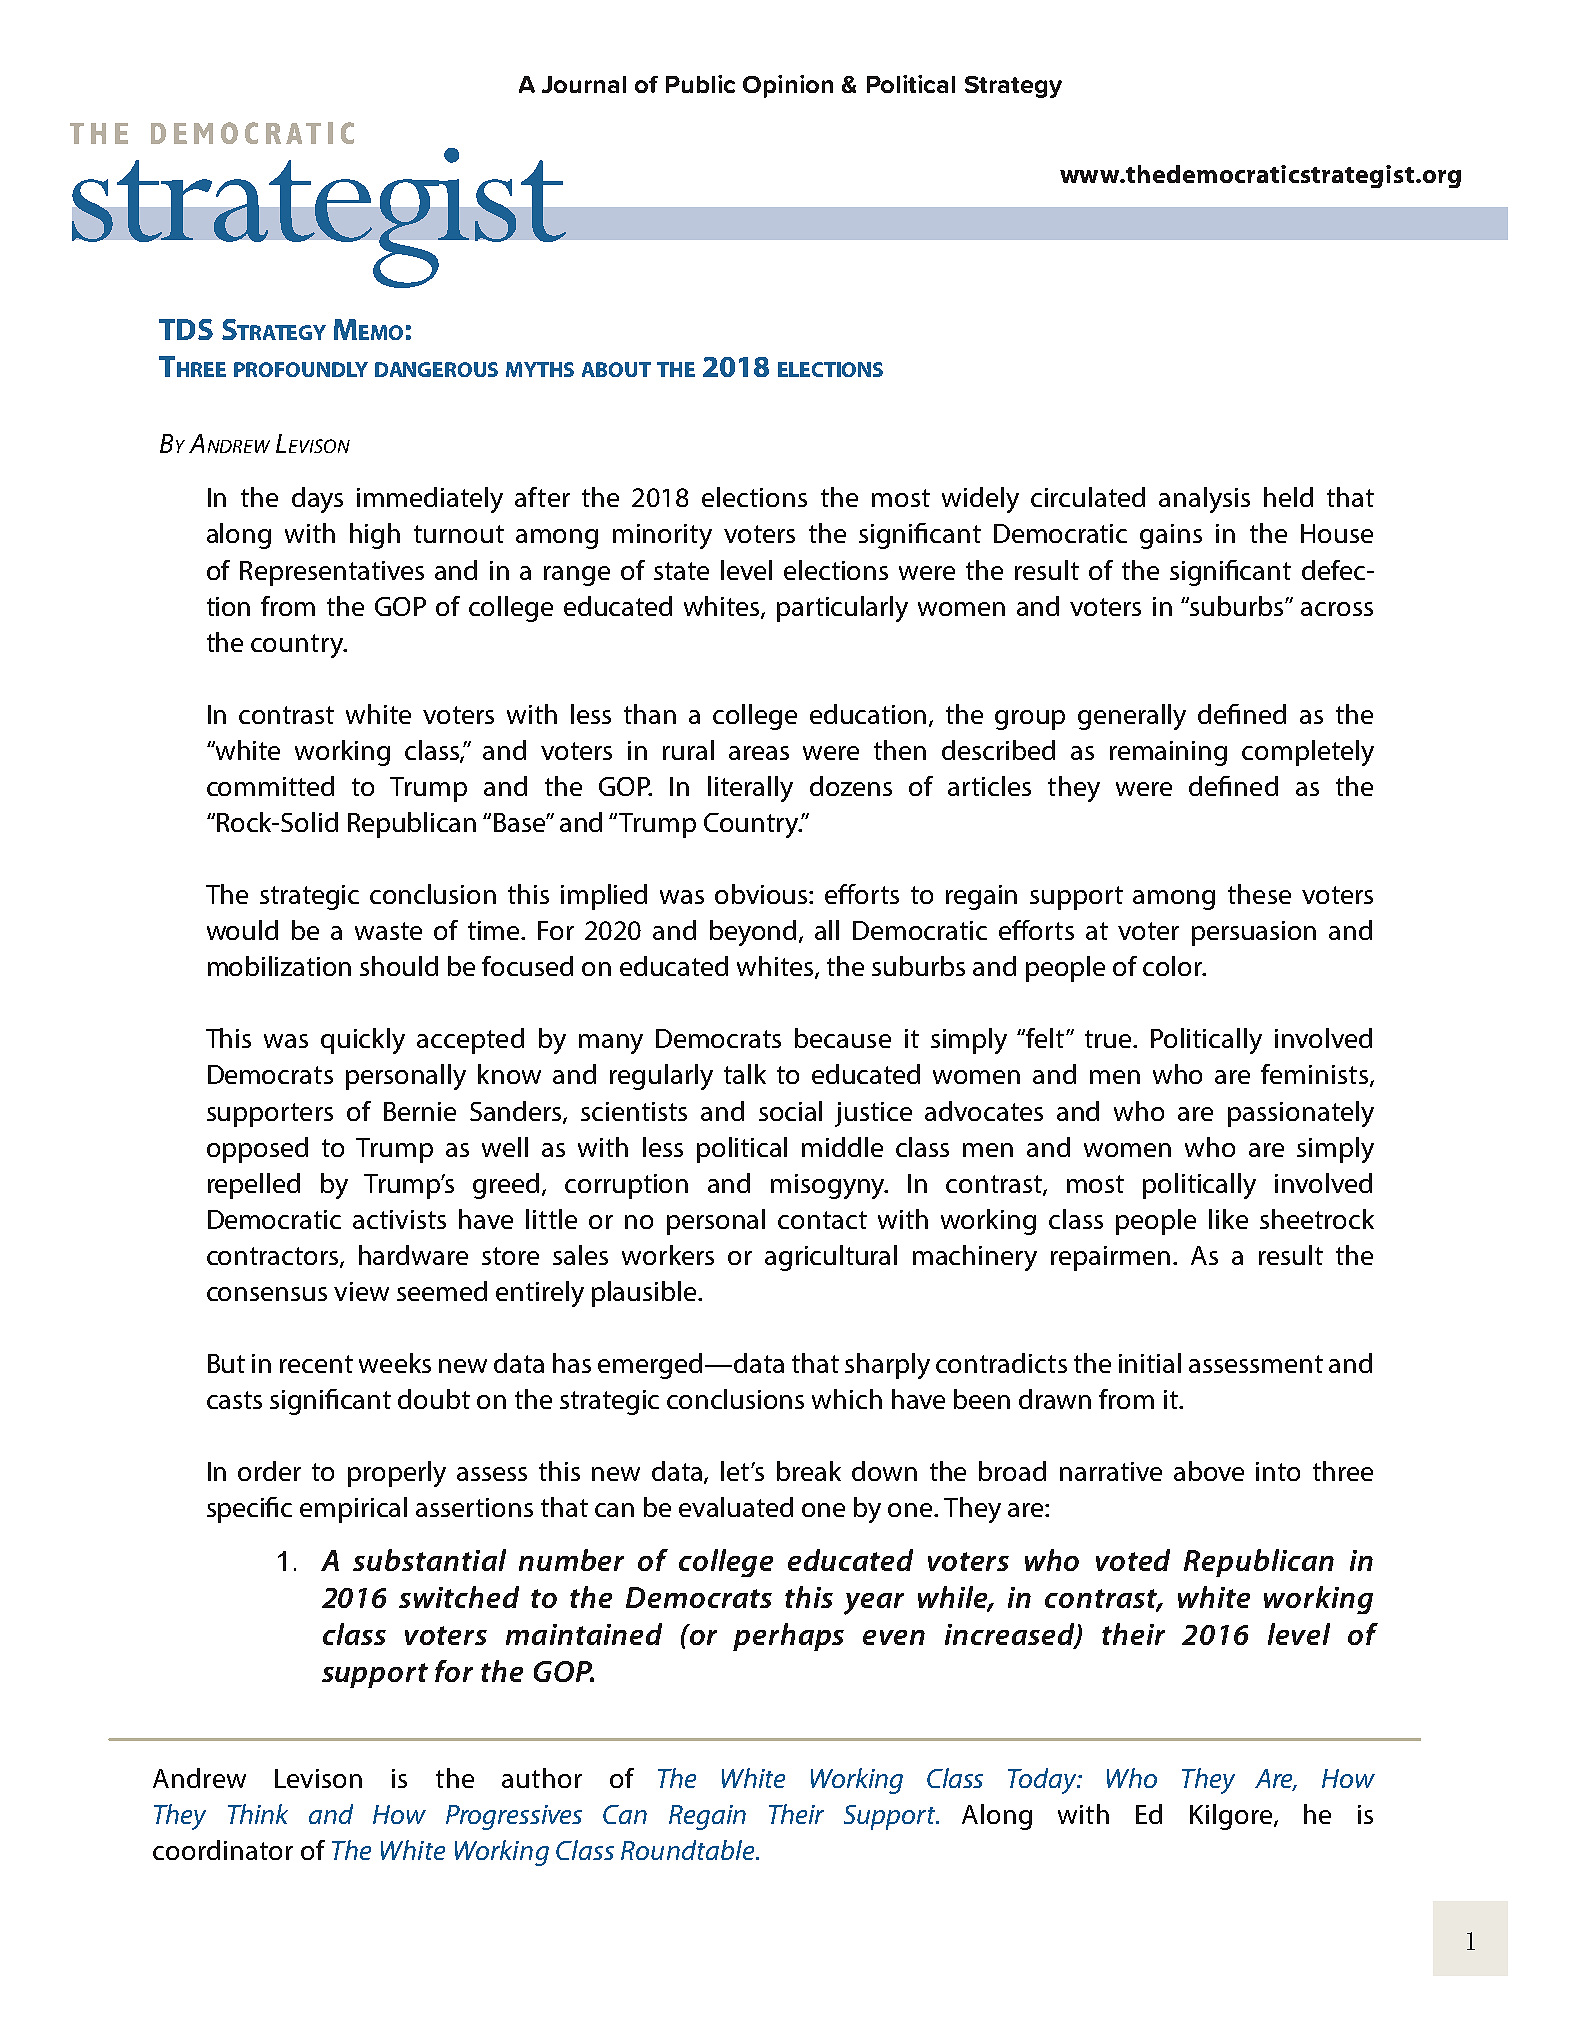  I want to click on Opinion, so click(788, 86).
